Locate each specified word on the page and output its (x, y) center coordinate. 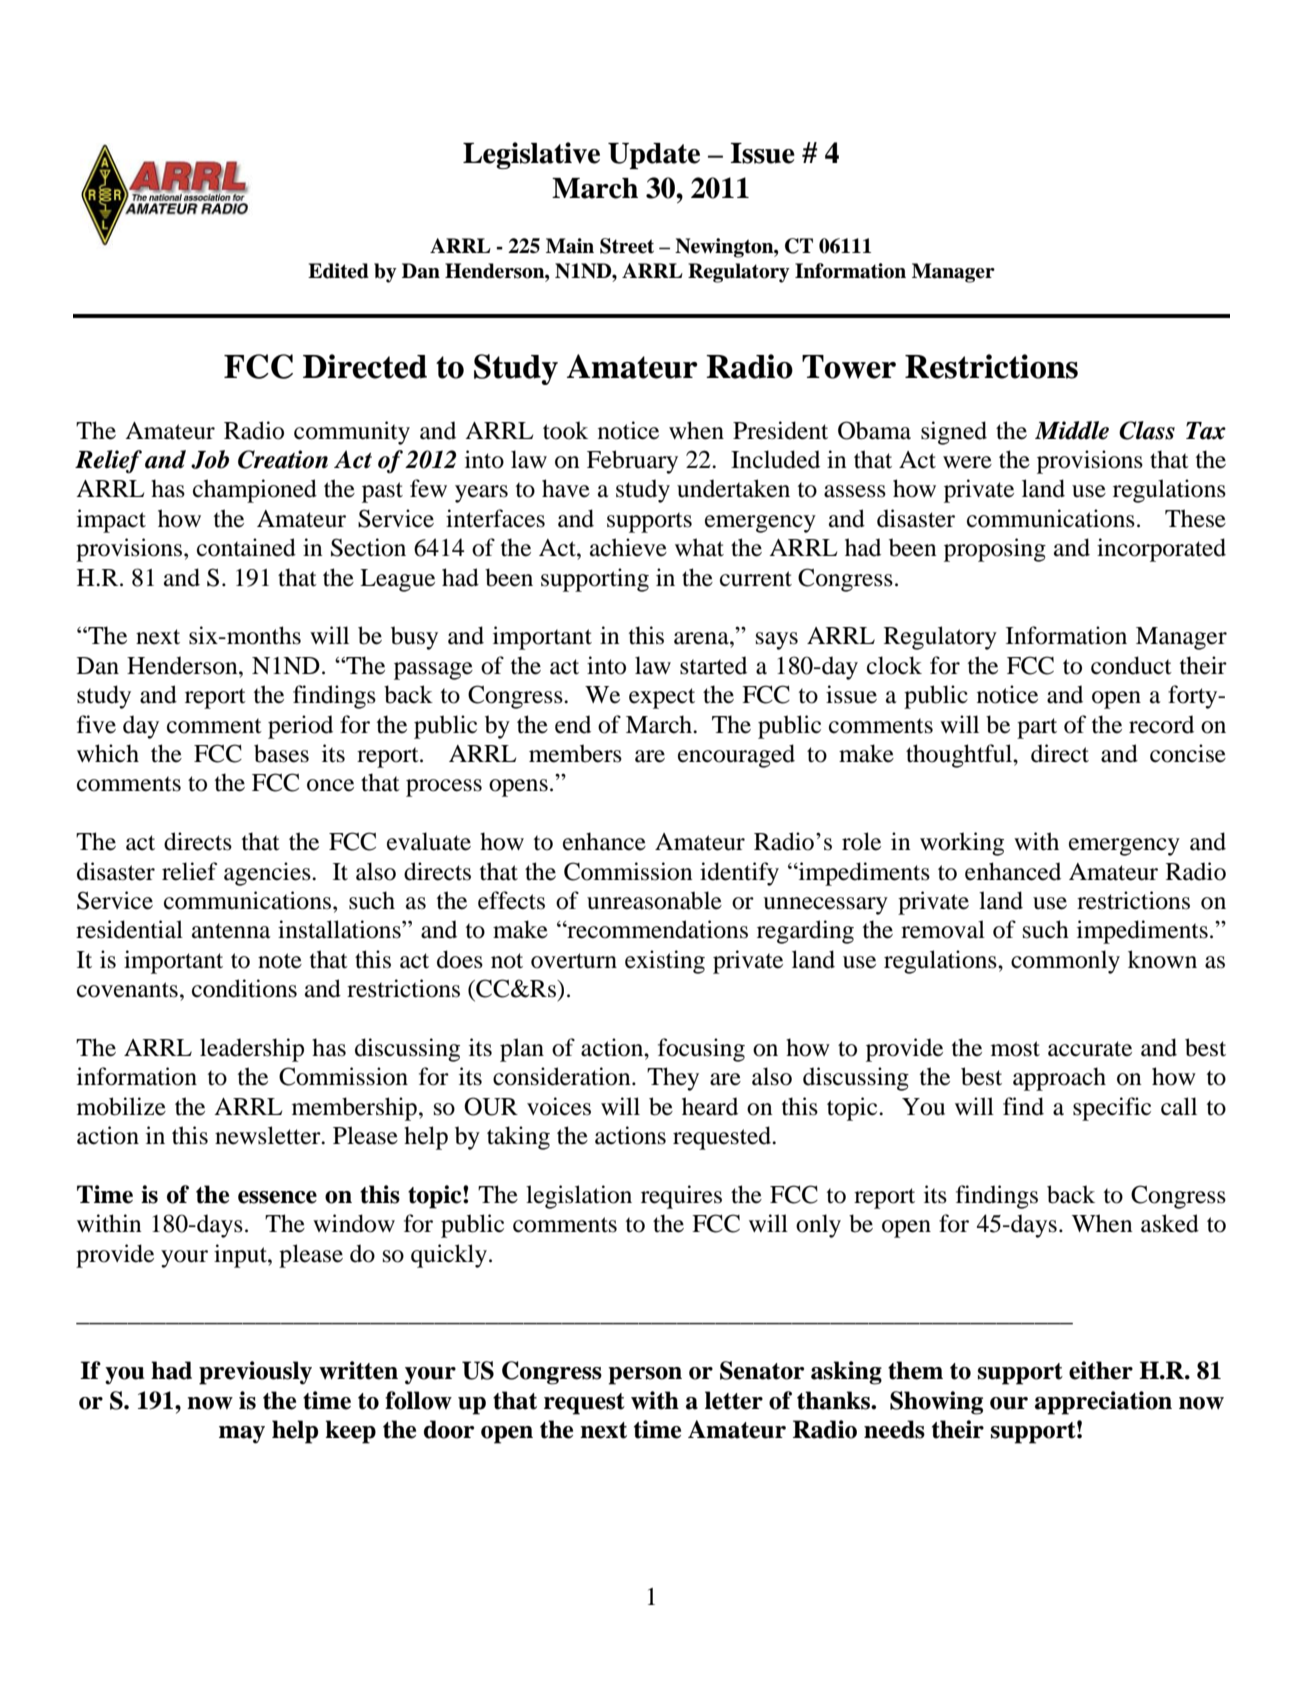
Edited (338, 271)
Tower (849, 367)
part (1037, 728)
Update (654, 156)
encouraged (736, 756)
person (645, 1376)
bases (281, 753)
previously (255, 1373)
